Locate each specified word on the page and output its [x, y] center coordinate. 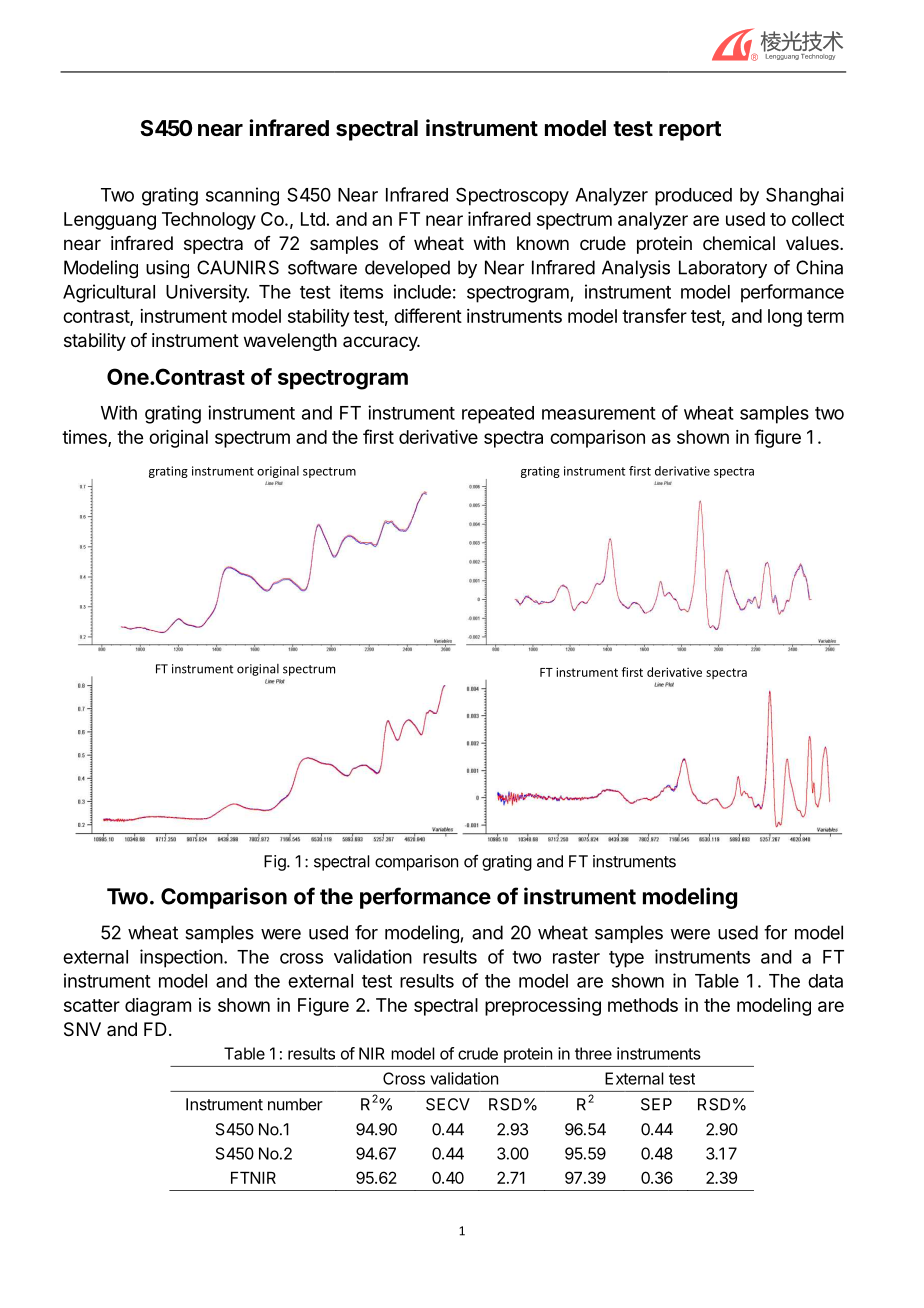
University [207, 293]
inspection [181, 958]
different [428, 315]
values [813, 243]
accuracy [381, 343]
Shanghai [805, 196]
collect [818, 219]
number [295, 1104]
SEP [656, 1104]
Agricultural [109, 293]
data [825, 981]
